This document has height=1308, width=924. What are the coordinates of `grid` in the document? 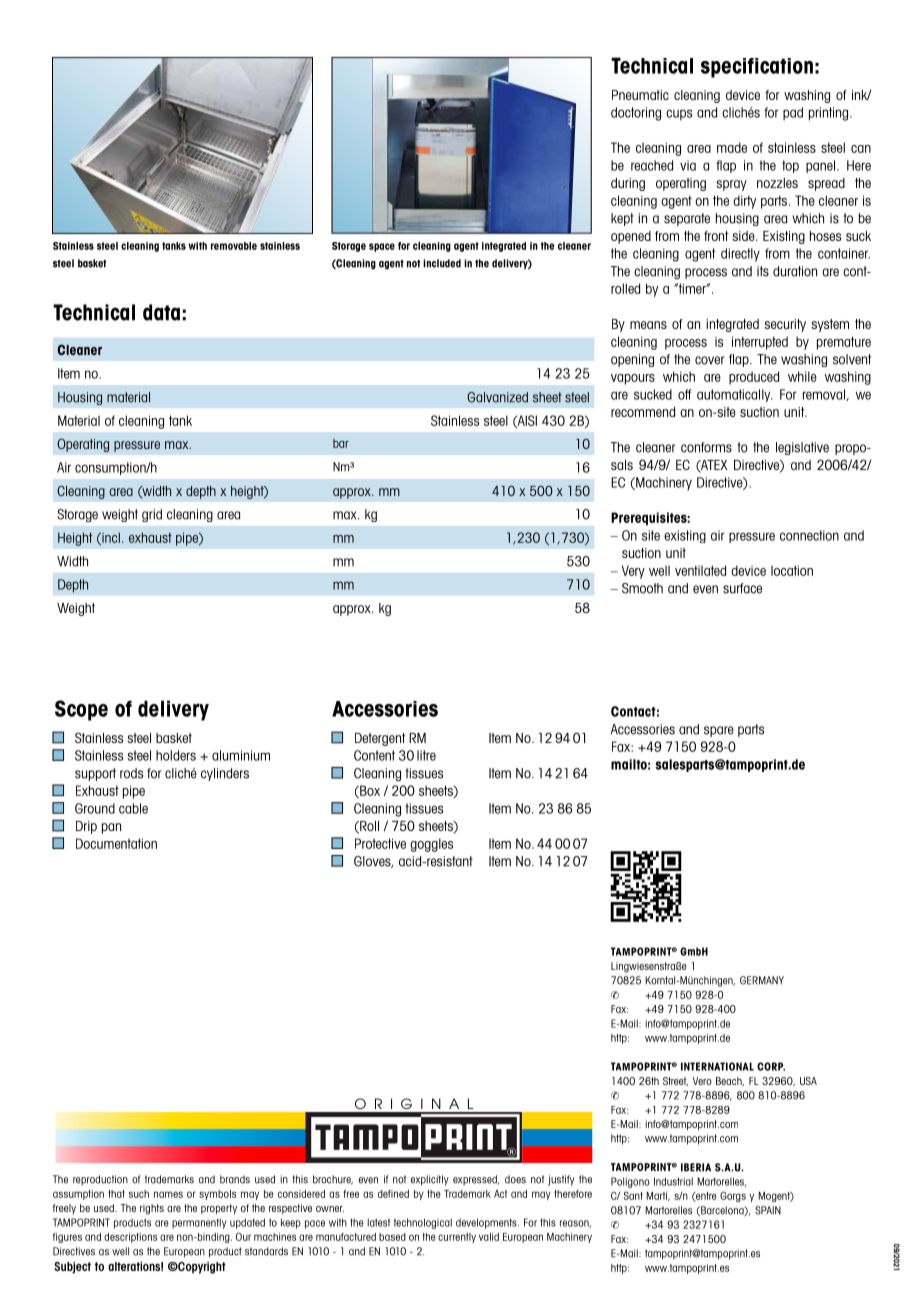 It's located at (152, 515).
